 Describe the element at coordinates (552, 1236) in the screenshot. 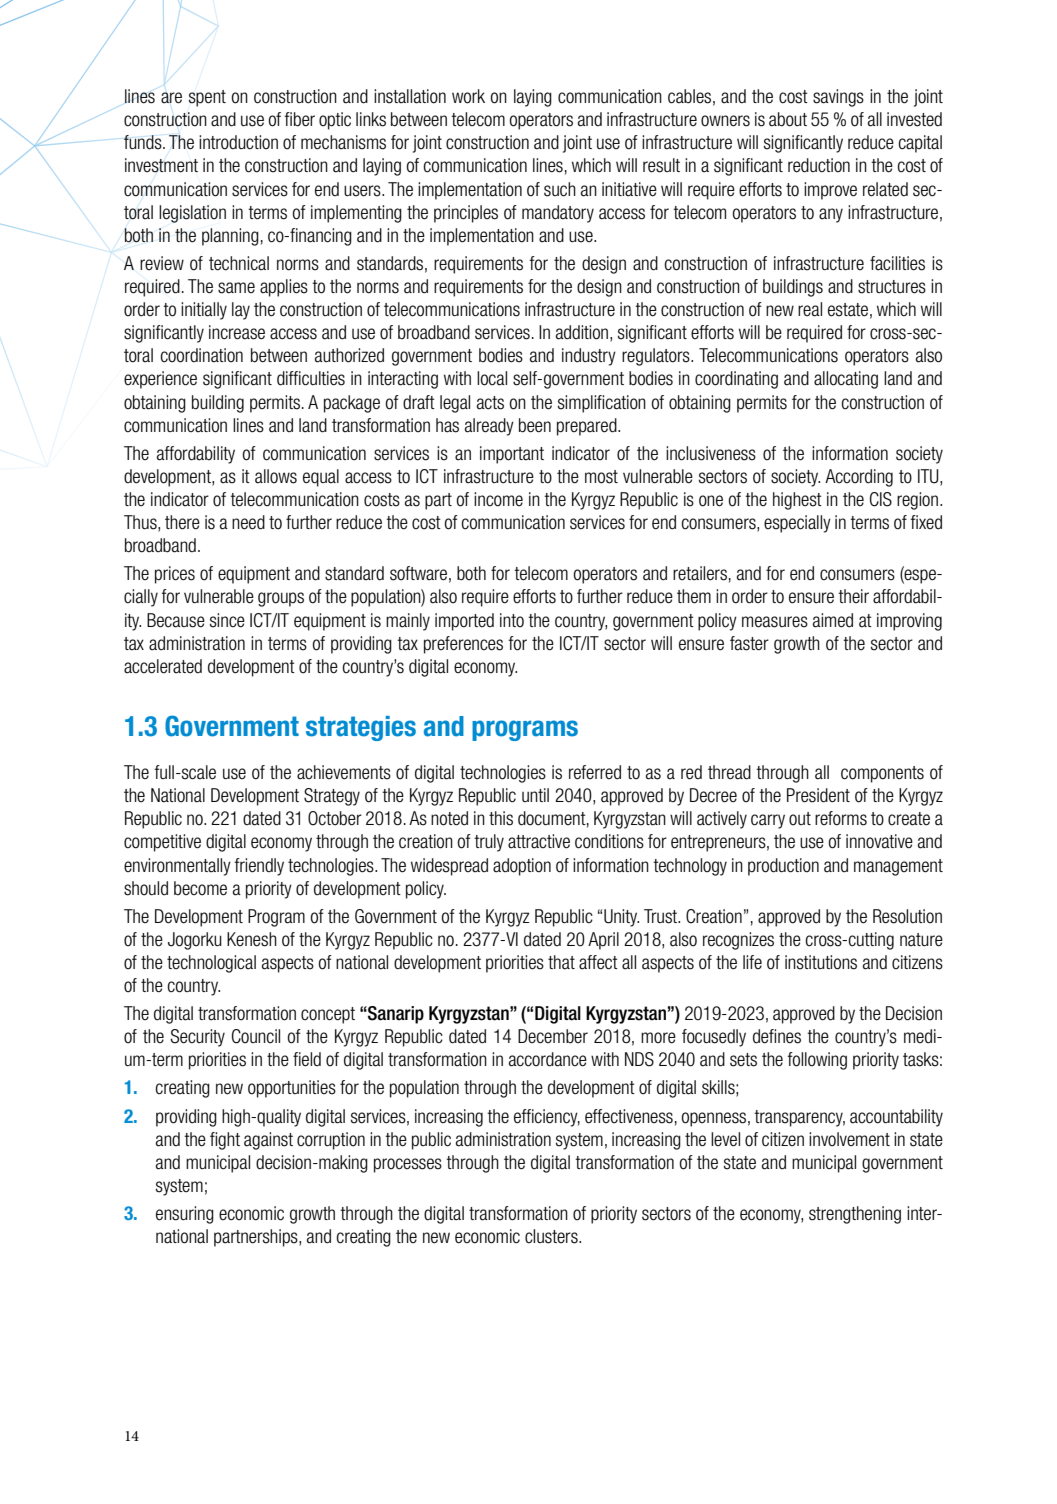

I see `clusters` at that location.
